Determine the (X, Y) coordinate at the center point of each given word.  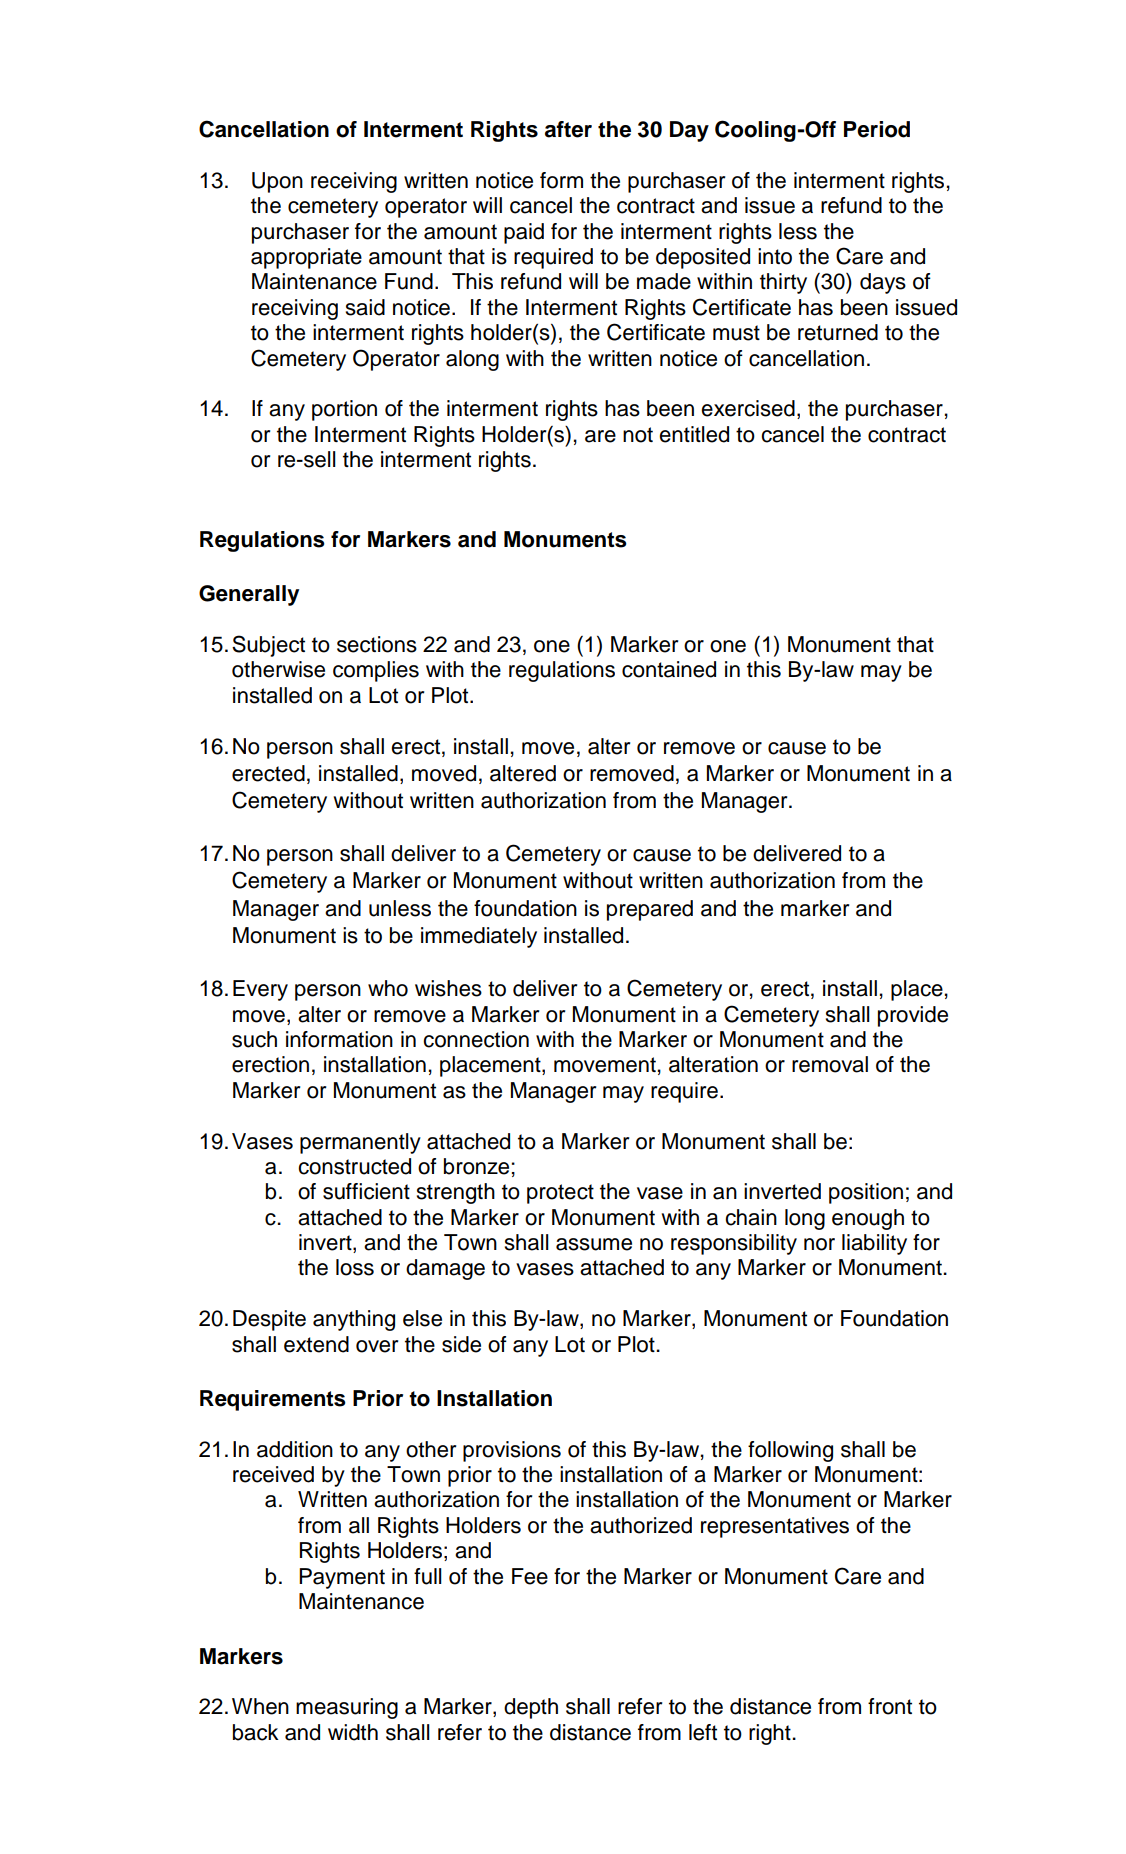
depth (531, 1708)
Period (877, 129)
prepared (650, 910)
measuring (347, 1708)
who (388, 988)
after (568, 129)
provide (913, 1016)
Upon (277, 182)
